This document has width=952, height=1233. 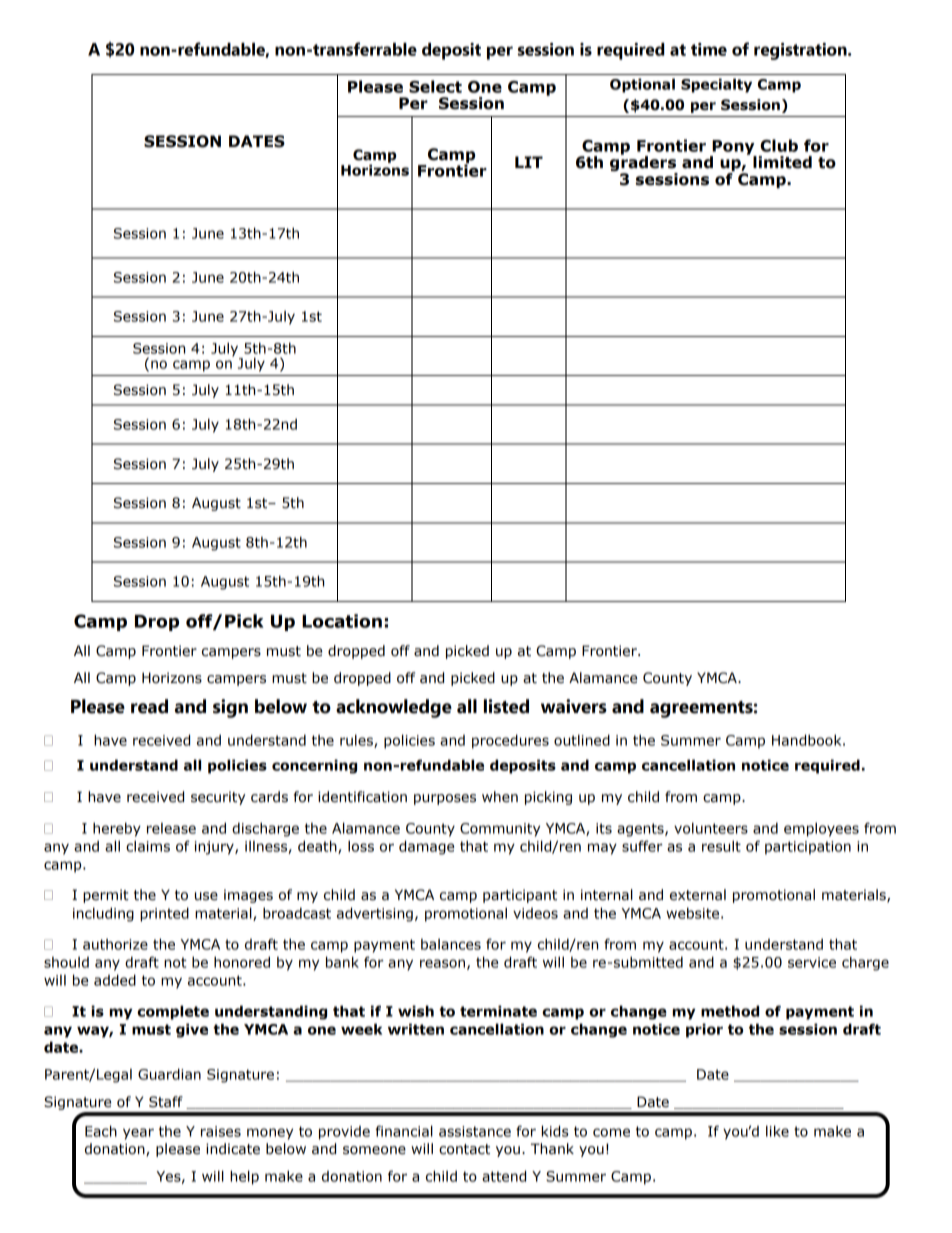 What do you see at coordinates (138, 1134) in the document?
I see `year` at bounding box center [138, 1134].
